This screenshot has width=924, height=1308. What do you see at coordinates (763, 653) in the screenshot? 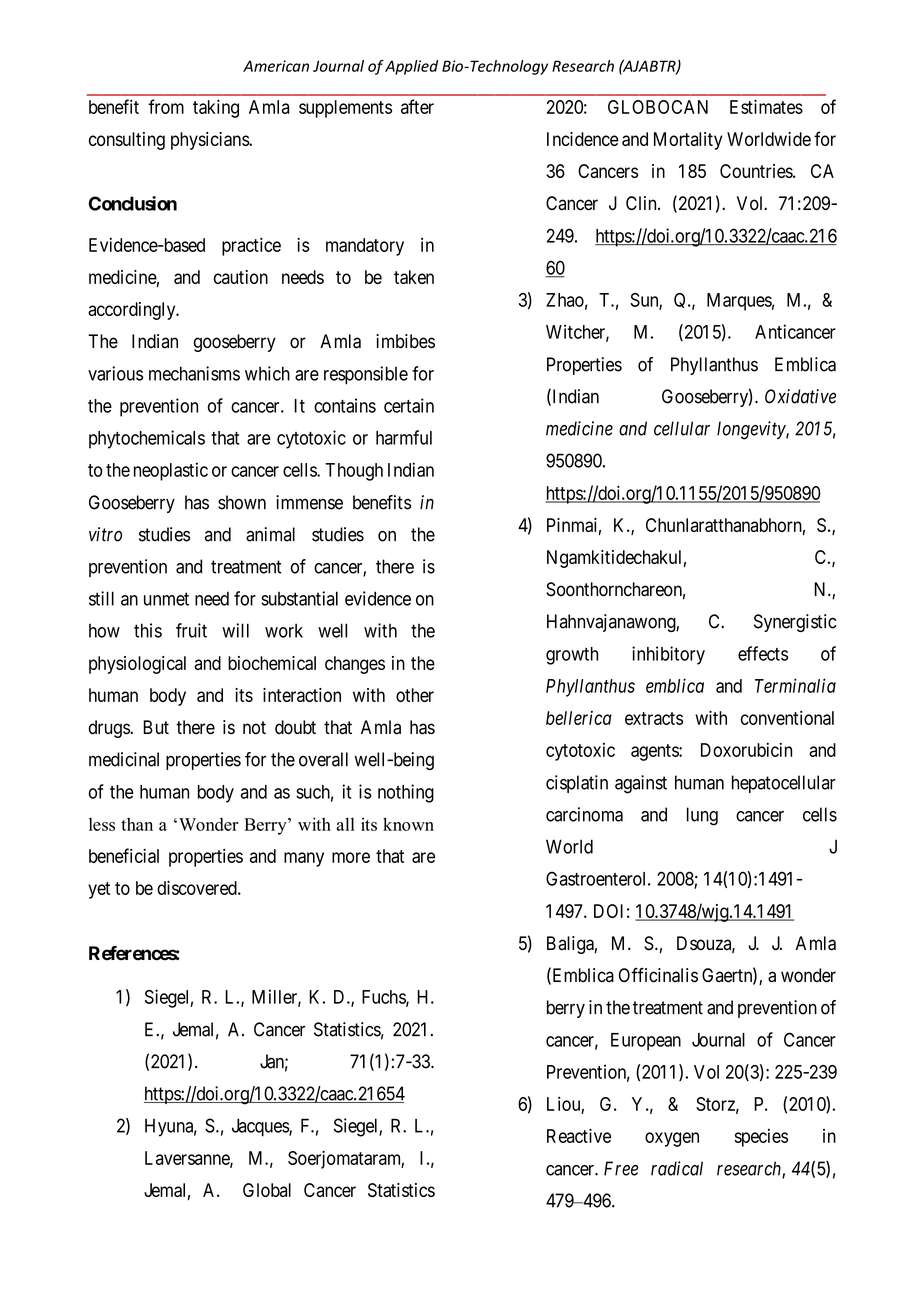
I see `effects` at bounding box center [763, 653].
